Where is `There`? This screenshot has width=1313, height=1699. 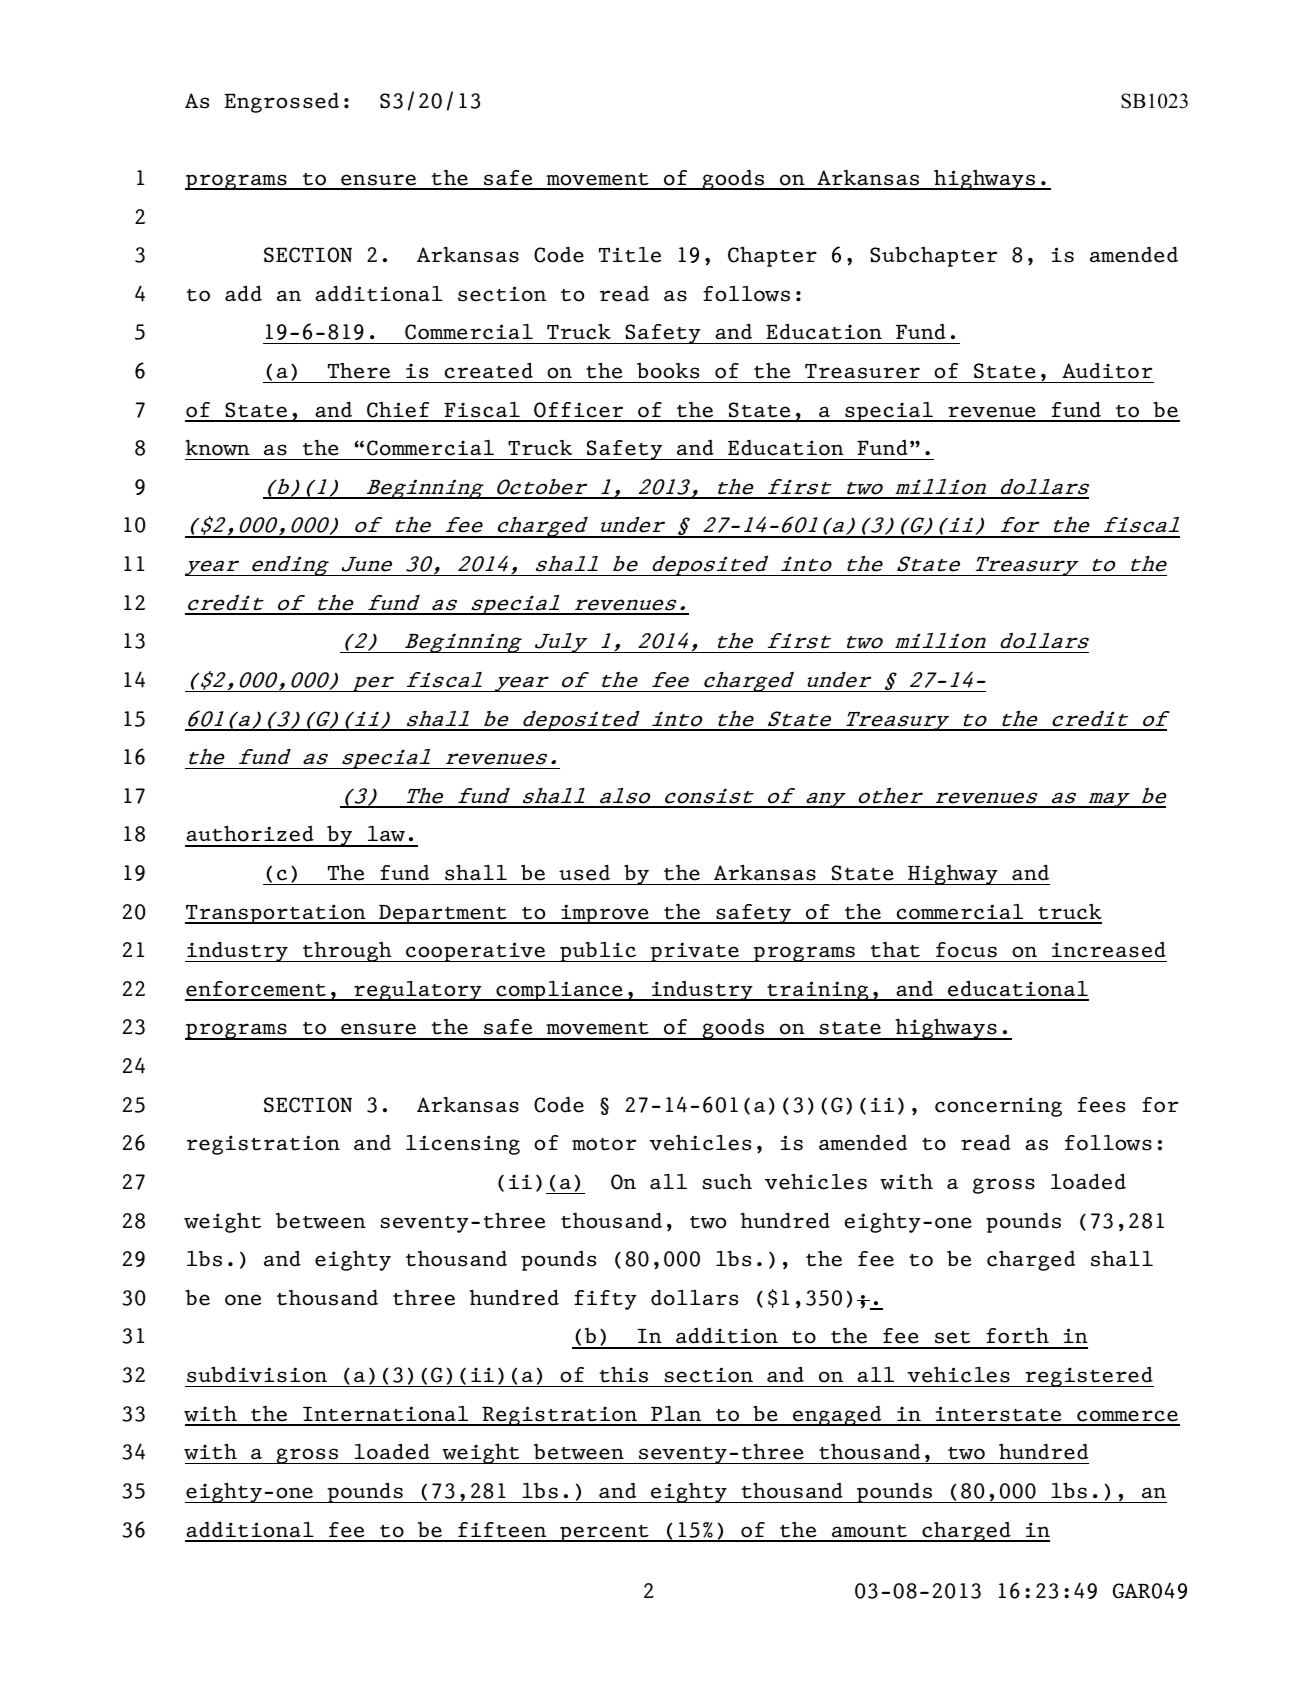 There is located at coordinates (359, 371).
